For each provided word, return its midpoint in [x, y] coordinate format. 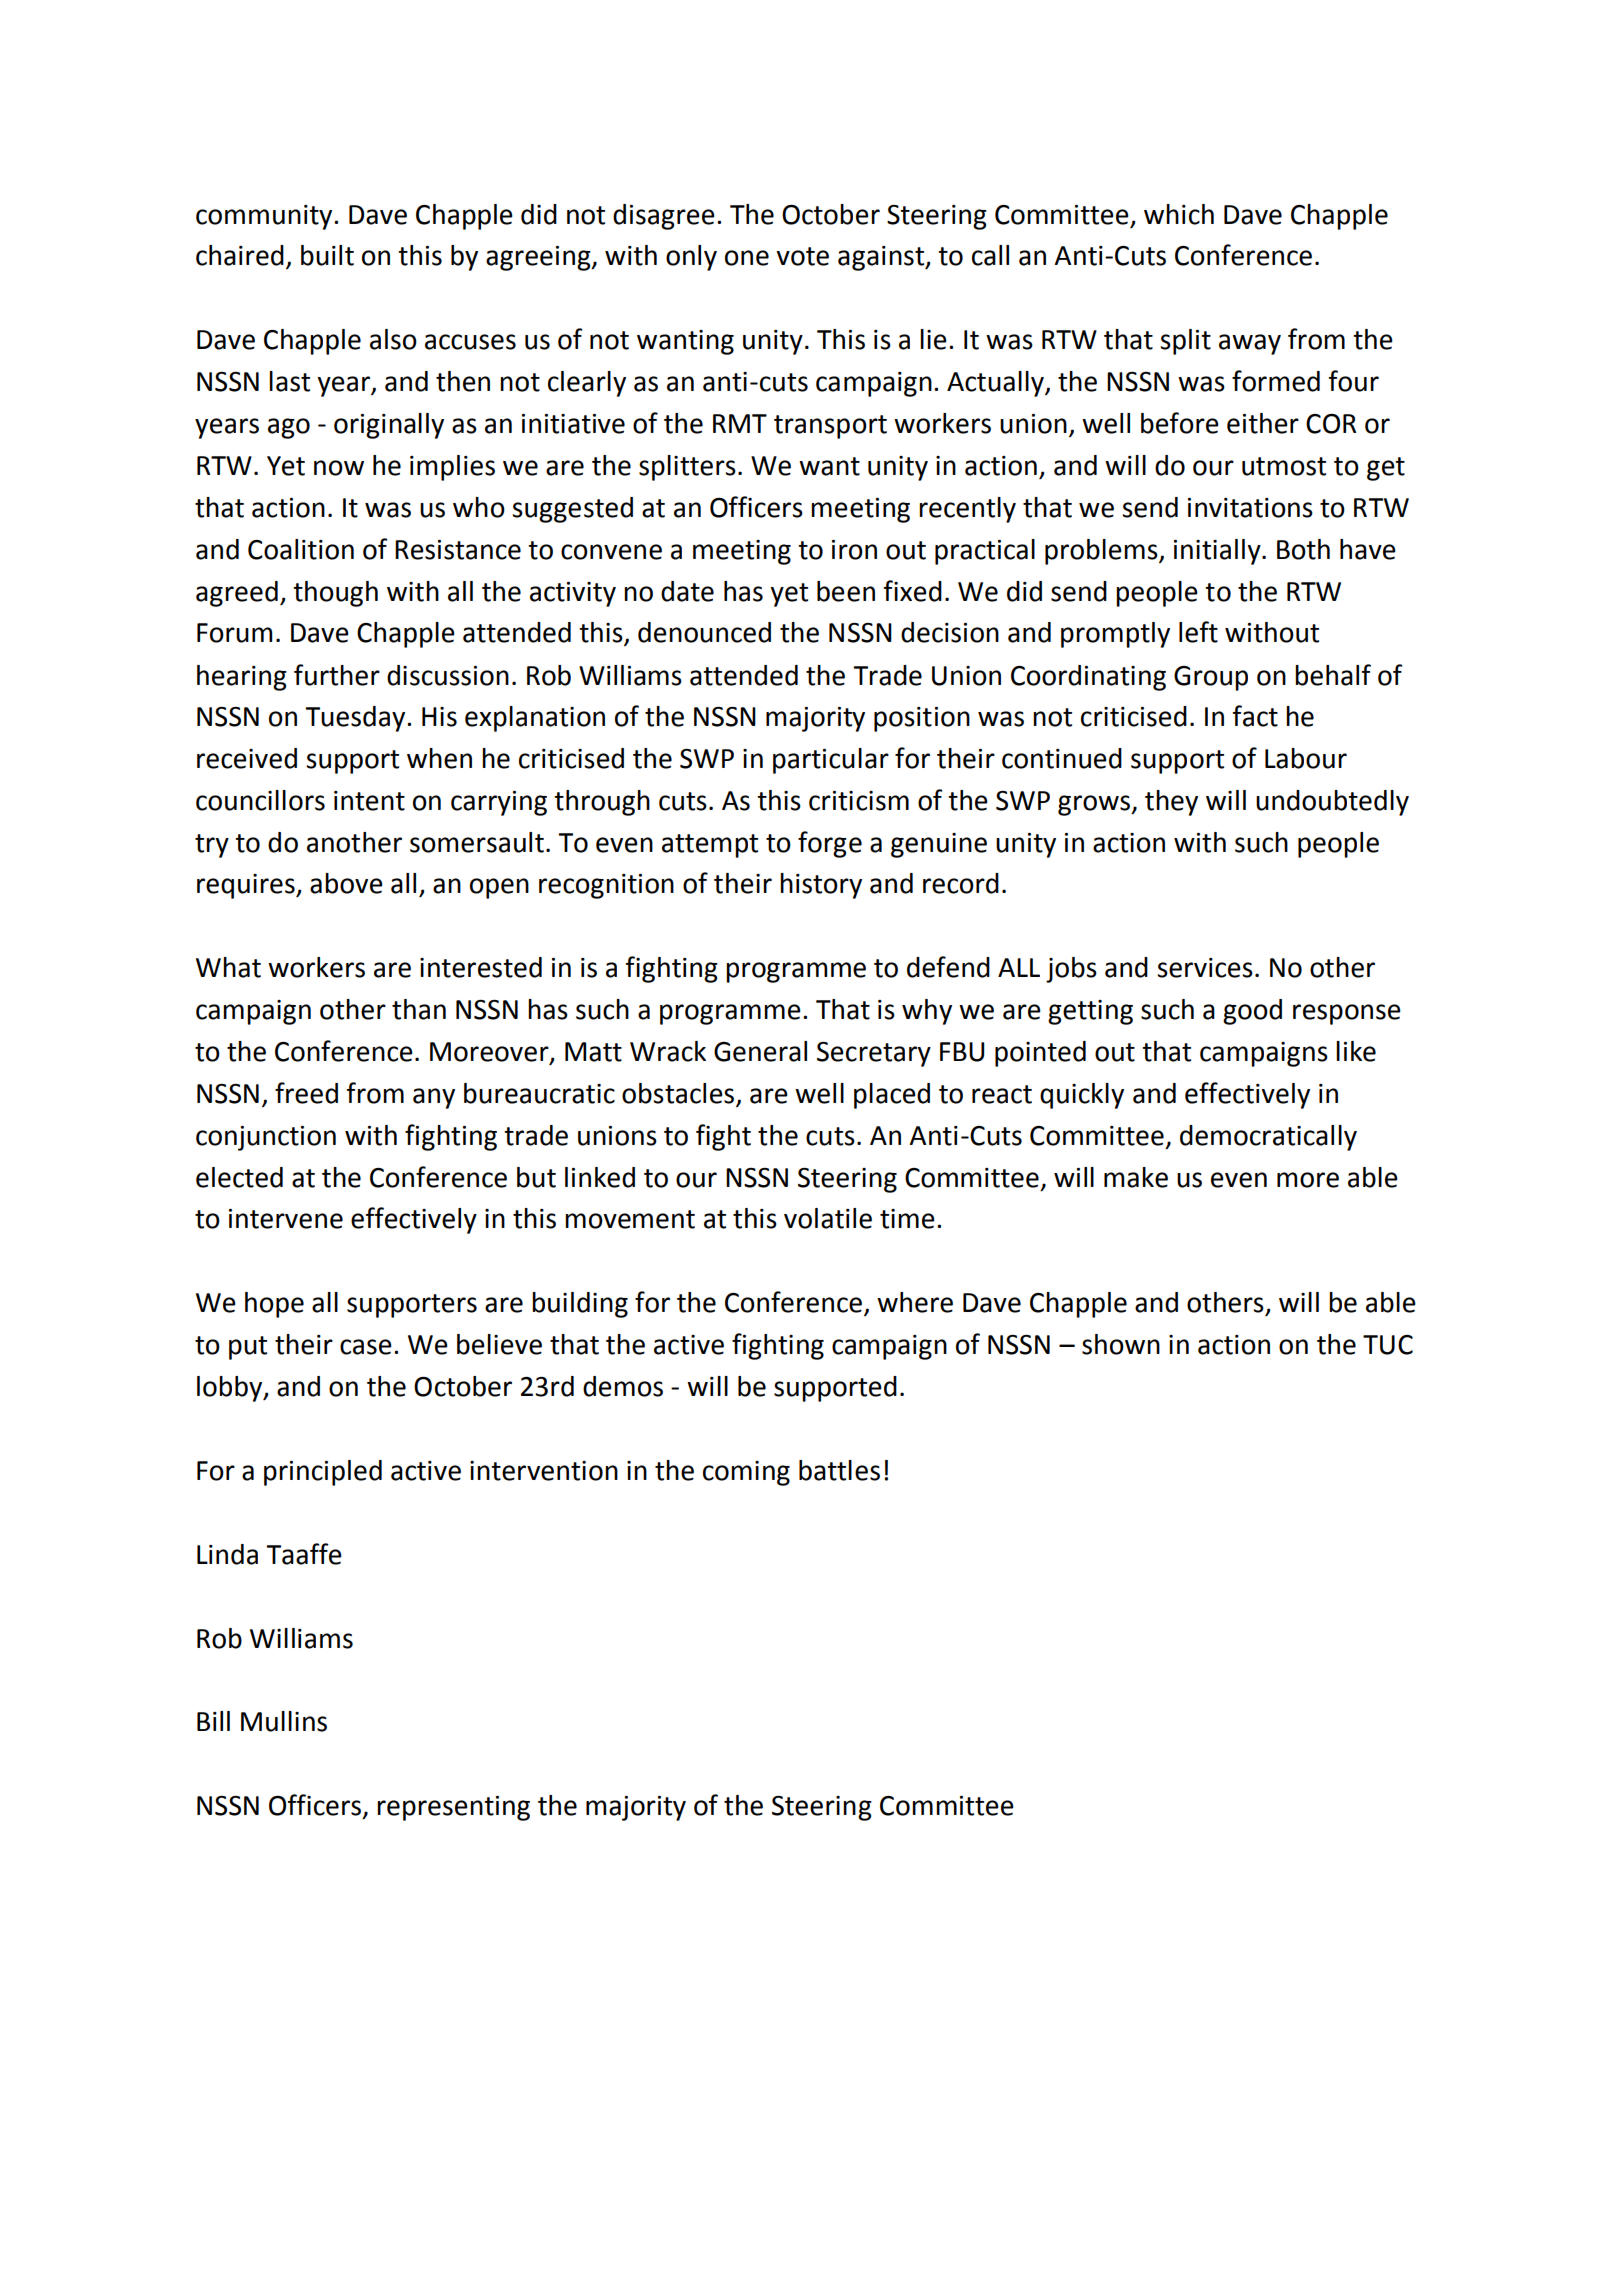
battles [839, 1470]
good [1252, 1012]
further [337, 675]
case [366, 1347]
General [760, 1051]
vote [802, 256]
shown [1121, 1344]
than [419, 1009]
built [327, 255]
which [1179, 214]
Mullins [284, 1721]
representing [453, 1808]
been [846, 591]
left [1198, 632]
